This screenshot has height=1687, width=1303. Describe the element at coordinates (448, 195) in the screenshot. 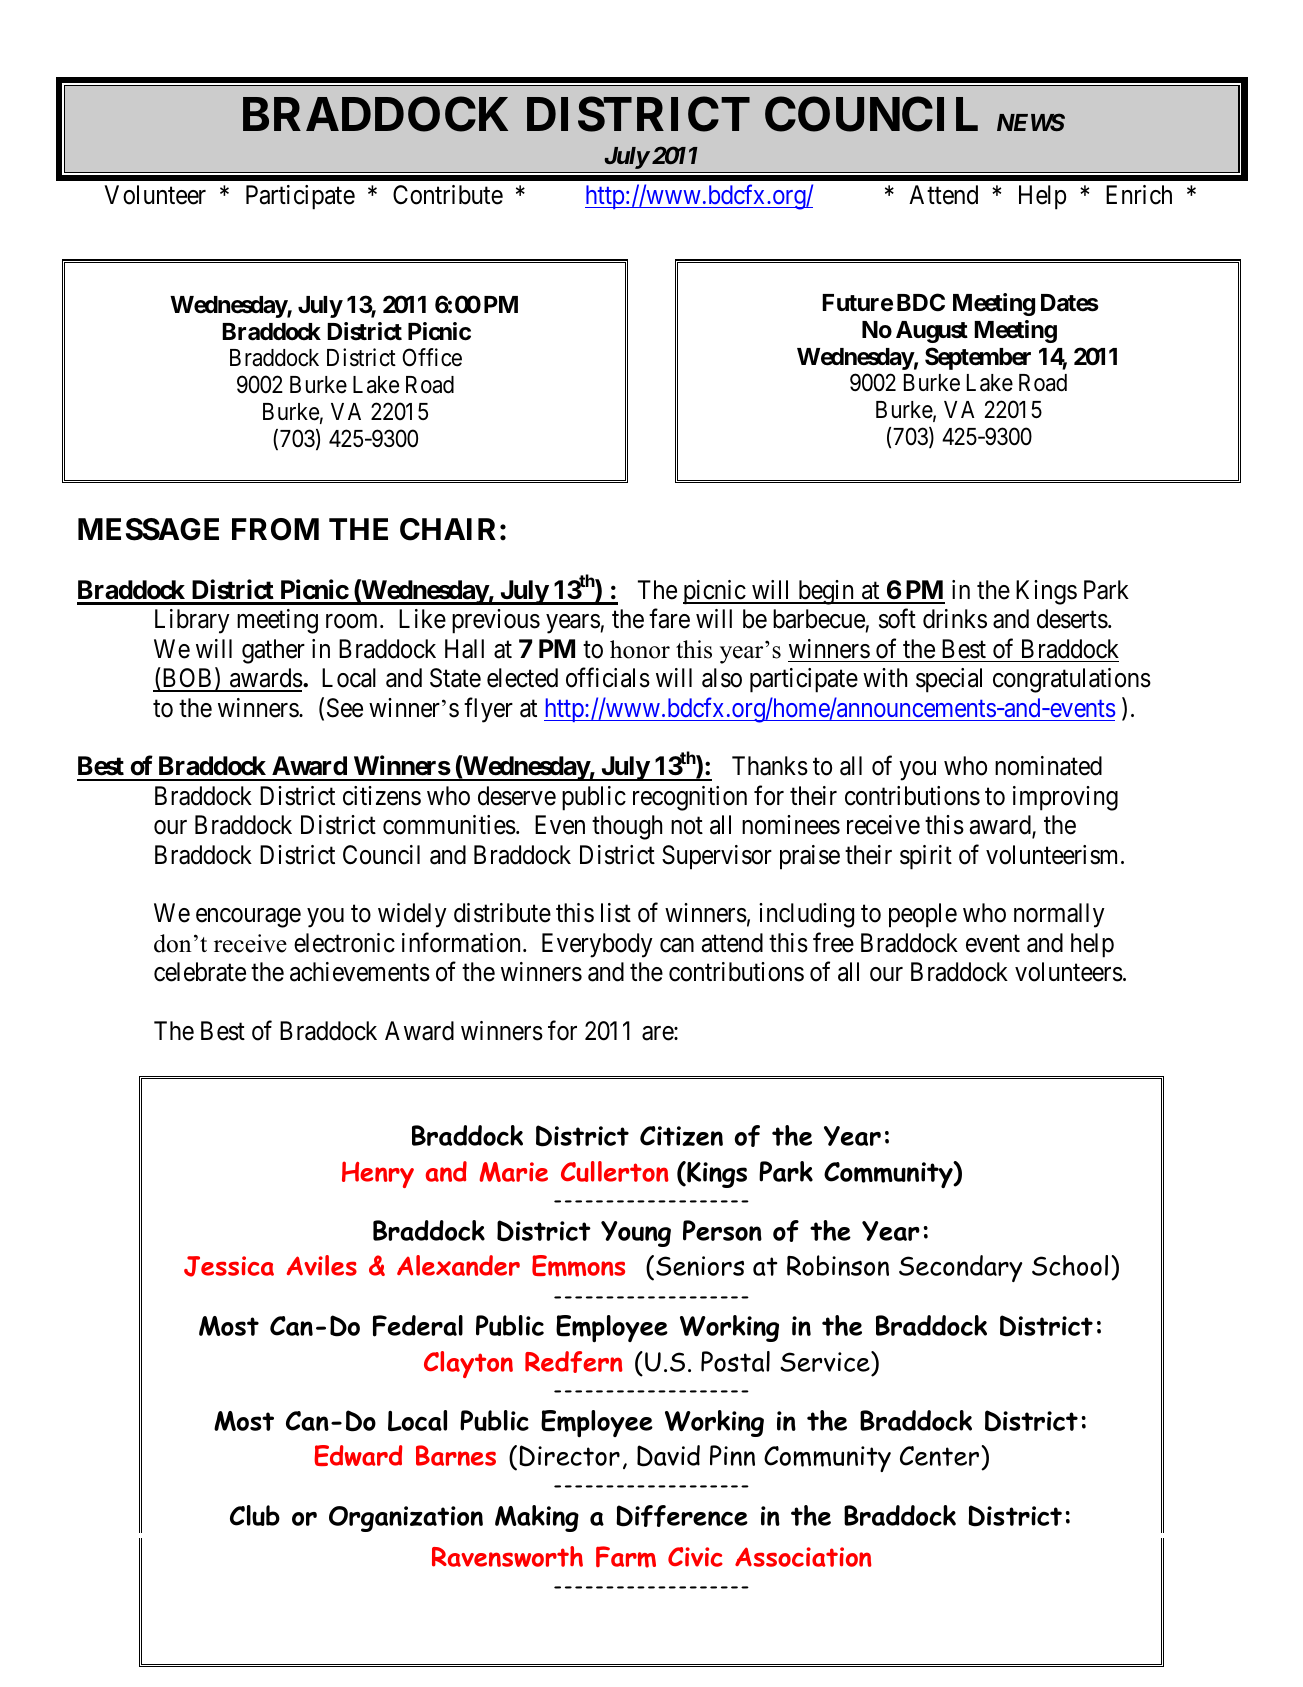

I see `Contribute` at that location.
